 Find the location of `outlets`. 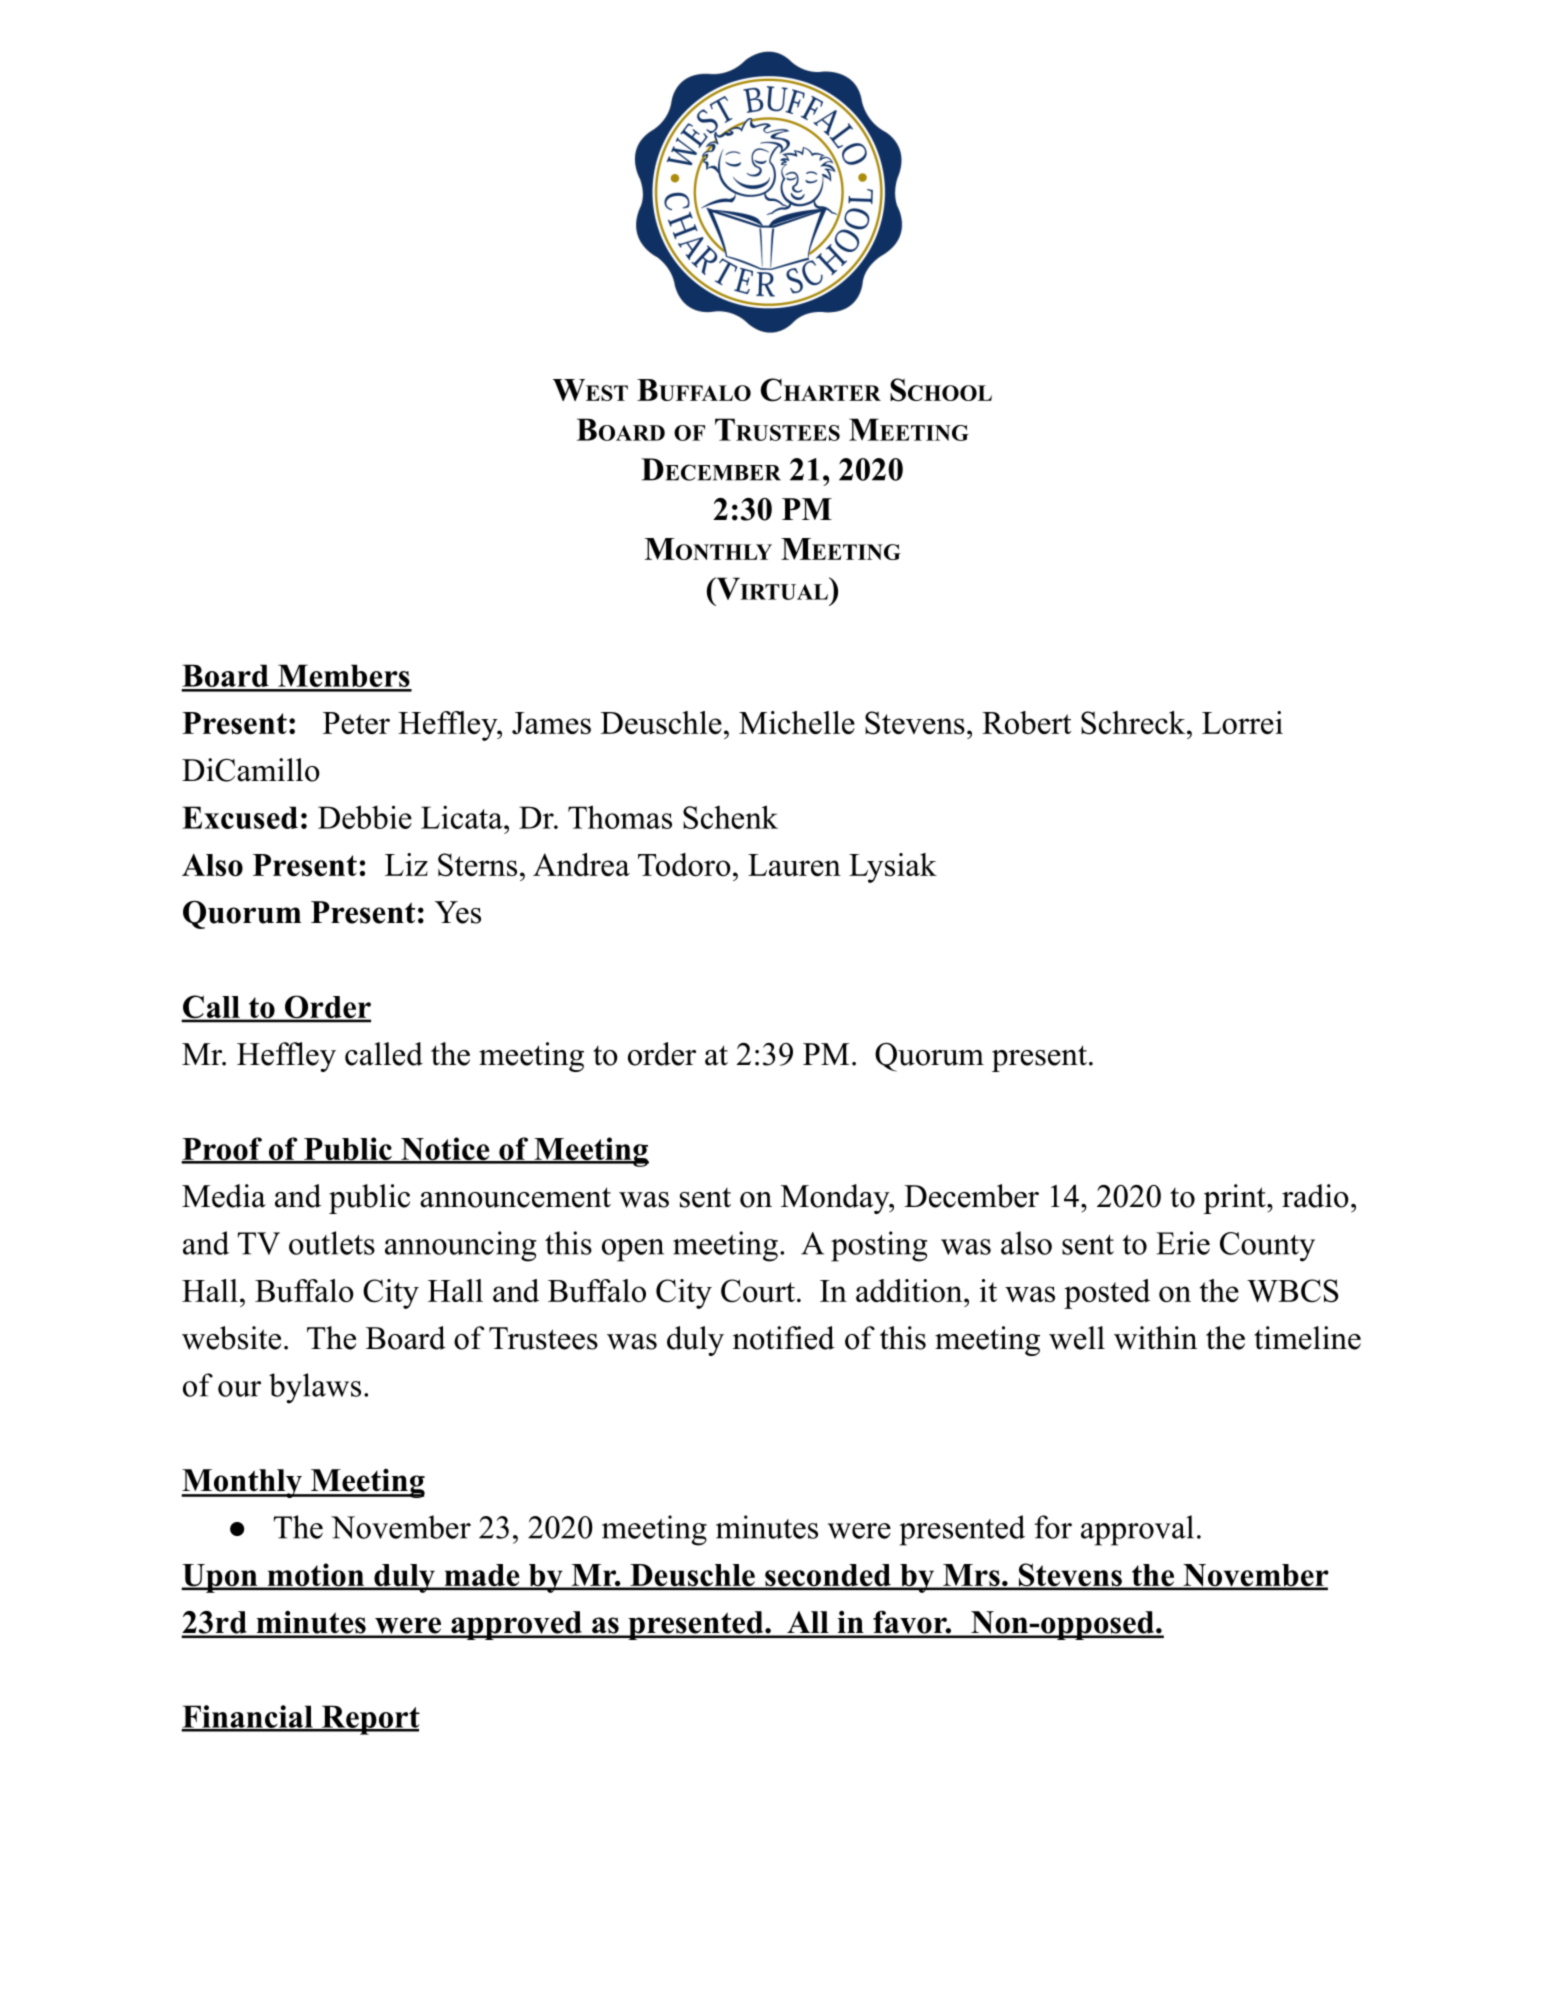

outlets is located at coordinates (332, 1243).
